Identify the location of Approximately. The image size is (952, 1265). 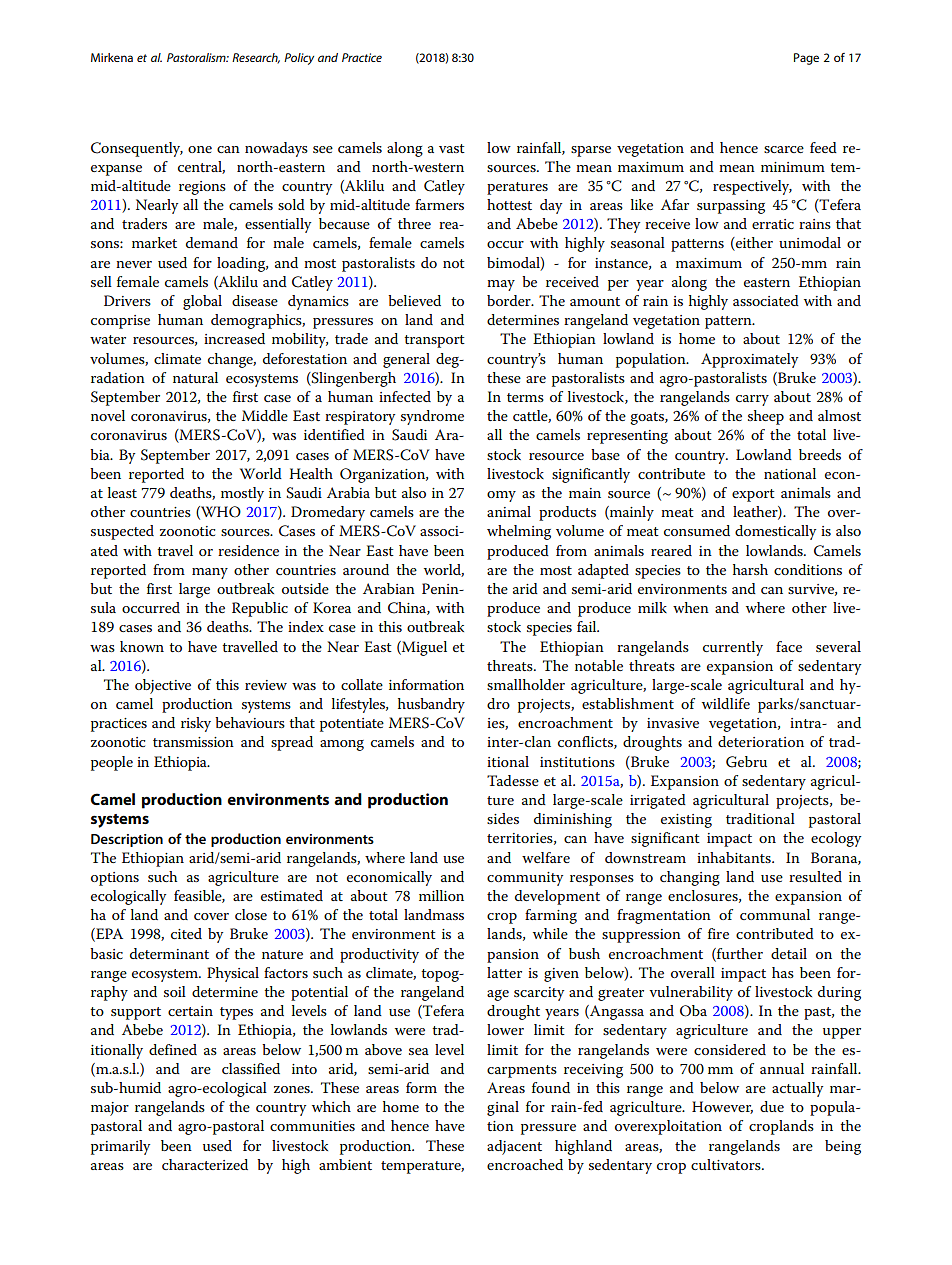
(749, 360).
